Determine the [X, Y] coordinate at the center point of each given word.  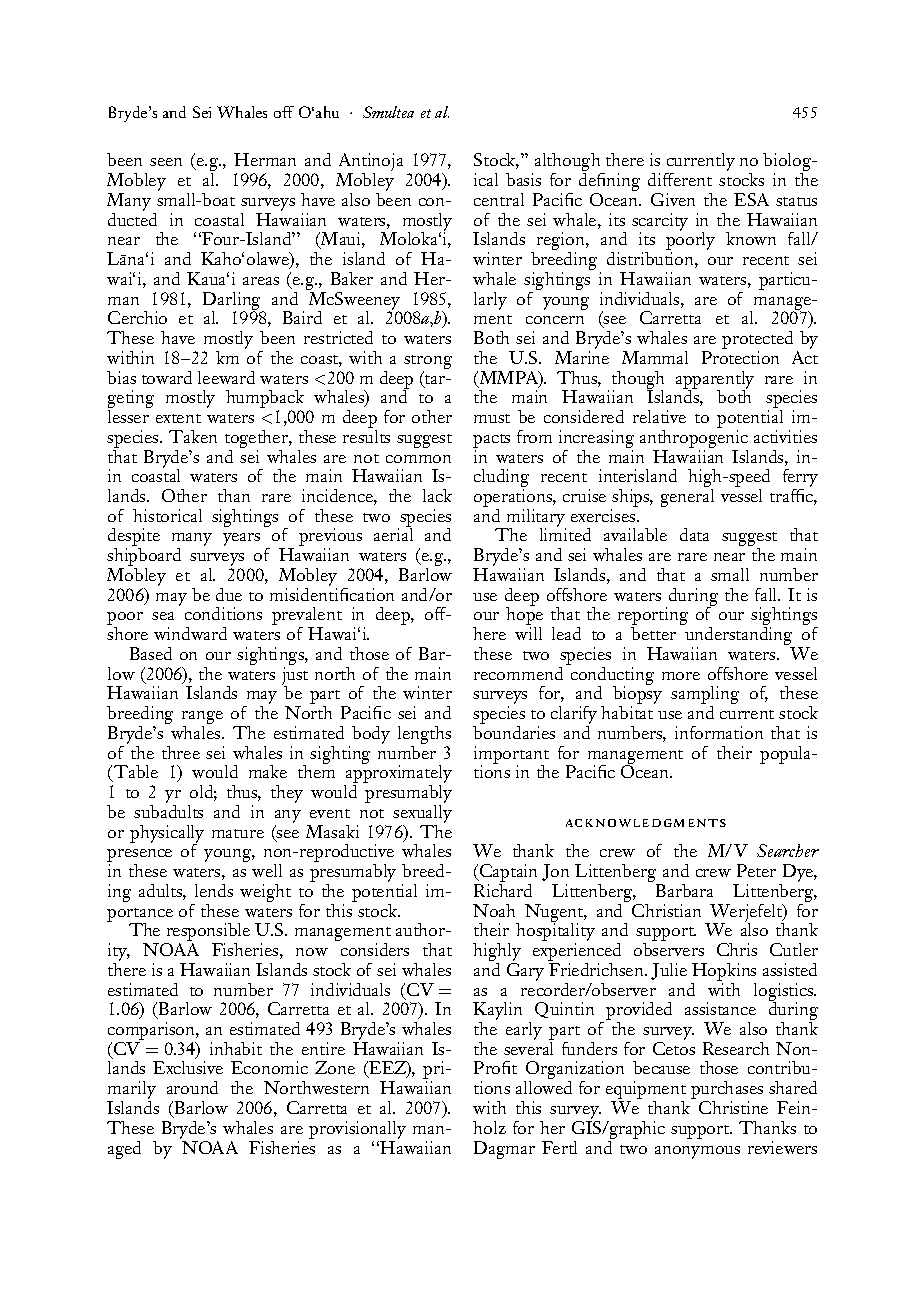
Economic [269, 1067]
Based [151, 653]
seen [166, 162]
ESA [751, 199]
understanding [740, 637]
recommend [518, 673]
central [499, 199]
